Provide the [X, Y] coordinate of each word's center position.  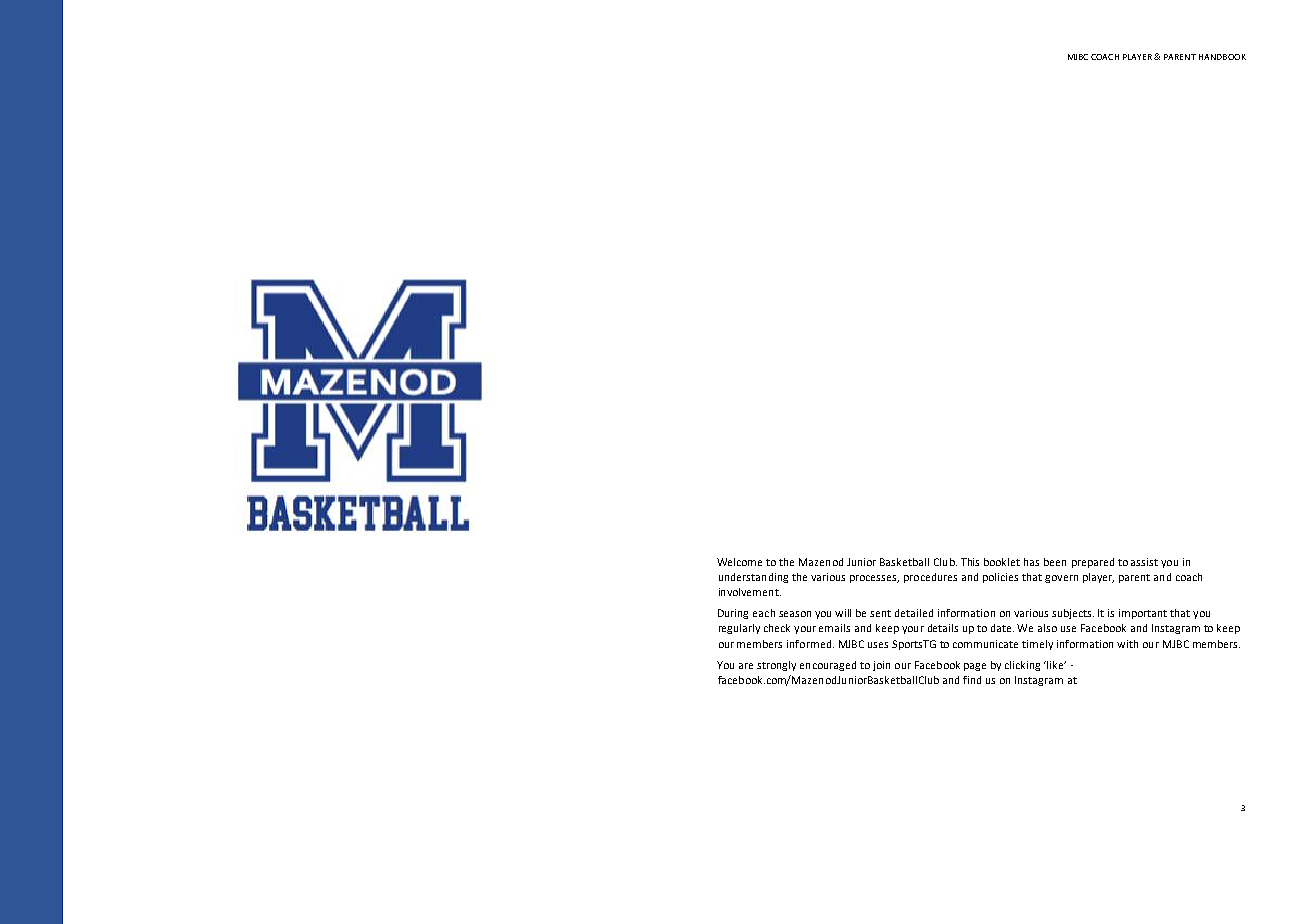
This [970, 562]
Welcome [739, 562]
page [975, 667]
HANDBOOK [1222, 57]
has [1031, 562]
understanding [753, 578]
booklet [1002, 562]
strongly [776, 666]
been [1055, 562]
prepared [1093, 563]
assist [1144, 562]
